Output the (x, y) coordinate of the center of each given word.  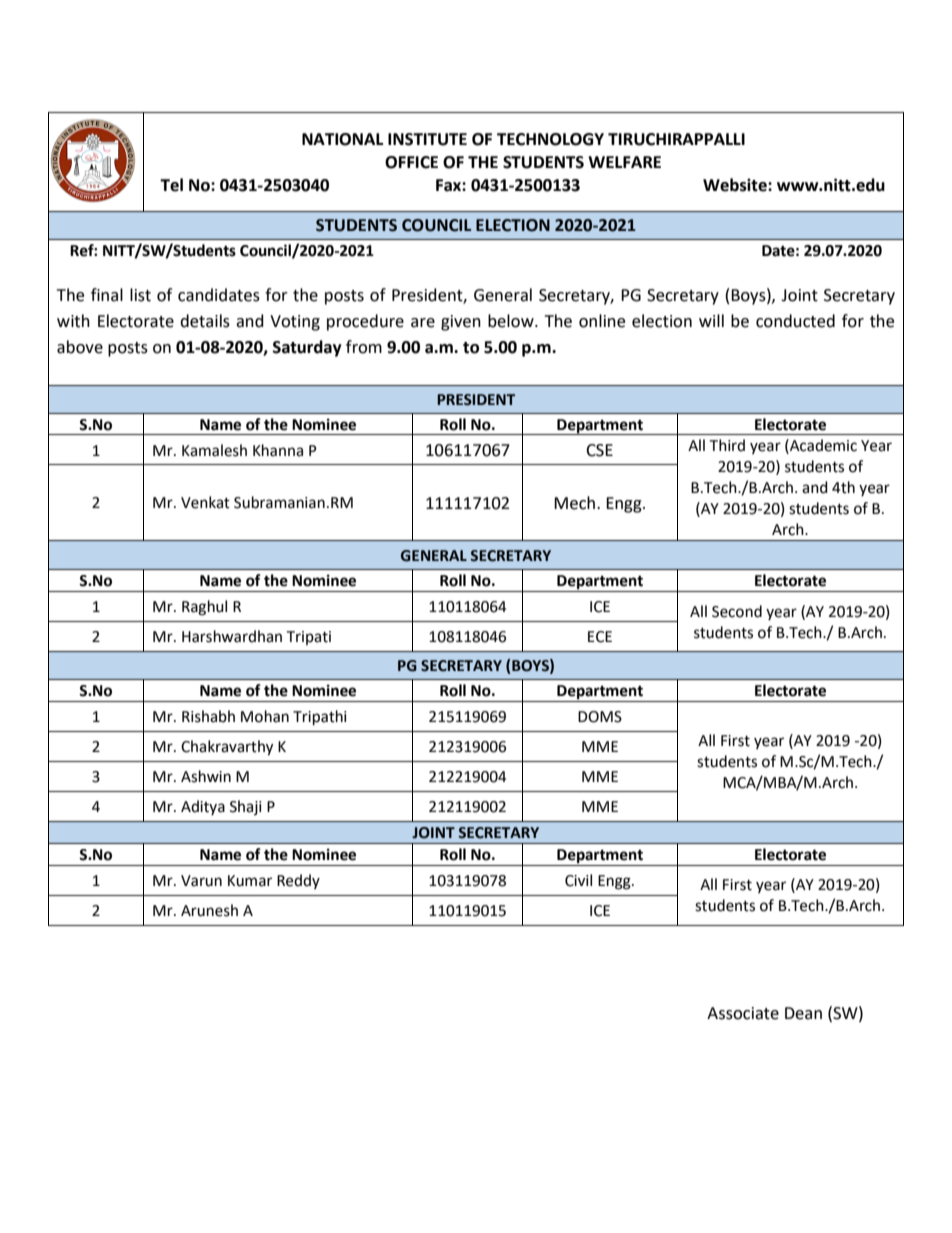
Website (736, 185)
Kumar (250, 881)
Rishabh (208, 716)
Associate (743, 1013)
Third (727, 445)
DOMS (600, 717)
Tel (171, 185)
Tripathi (320, 718)
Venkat (205, 502)
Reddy (298, 881)
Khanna (278, 450)
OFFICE (411, 162)
